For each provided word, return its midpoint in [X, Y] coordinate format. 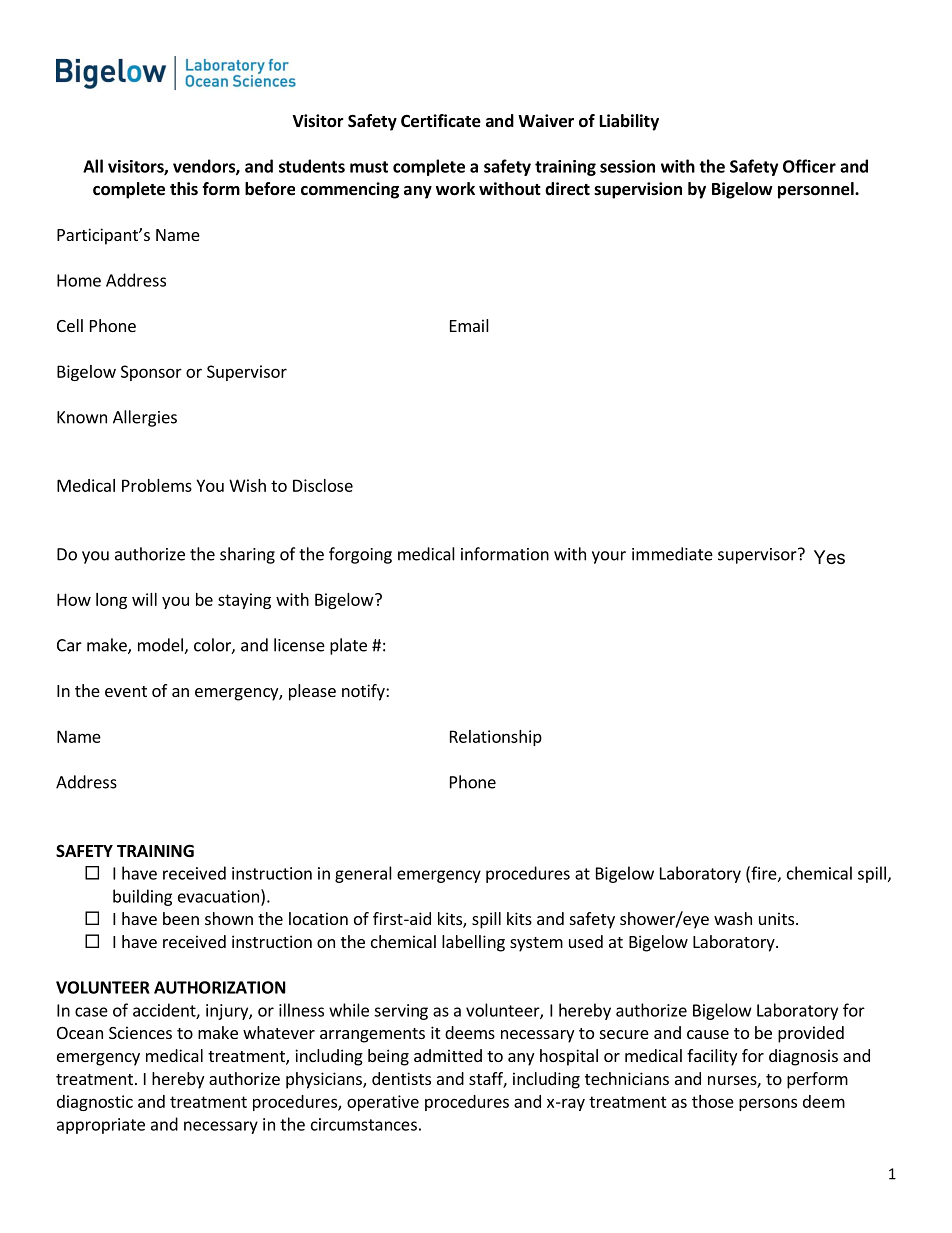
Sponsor [151, 373]
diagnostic [95, 1103]
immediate [672, 554]
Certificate [441, 121]
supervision [638, 190]
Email [469, 325]
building [142, 897]
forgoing [360, 555]
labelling [473, 943]
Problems [157, 485]
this [184, 188]
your [609, 557]
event [126, 691]
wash [733, 918]
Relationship [496, 738]
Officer [809, 166]
